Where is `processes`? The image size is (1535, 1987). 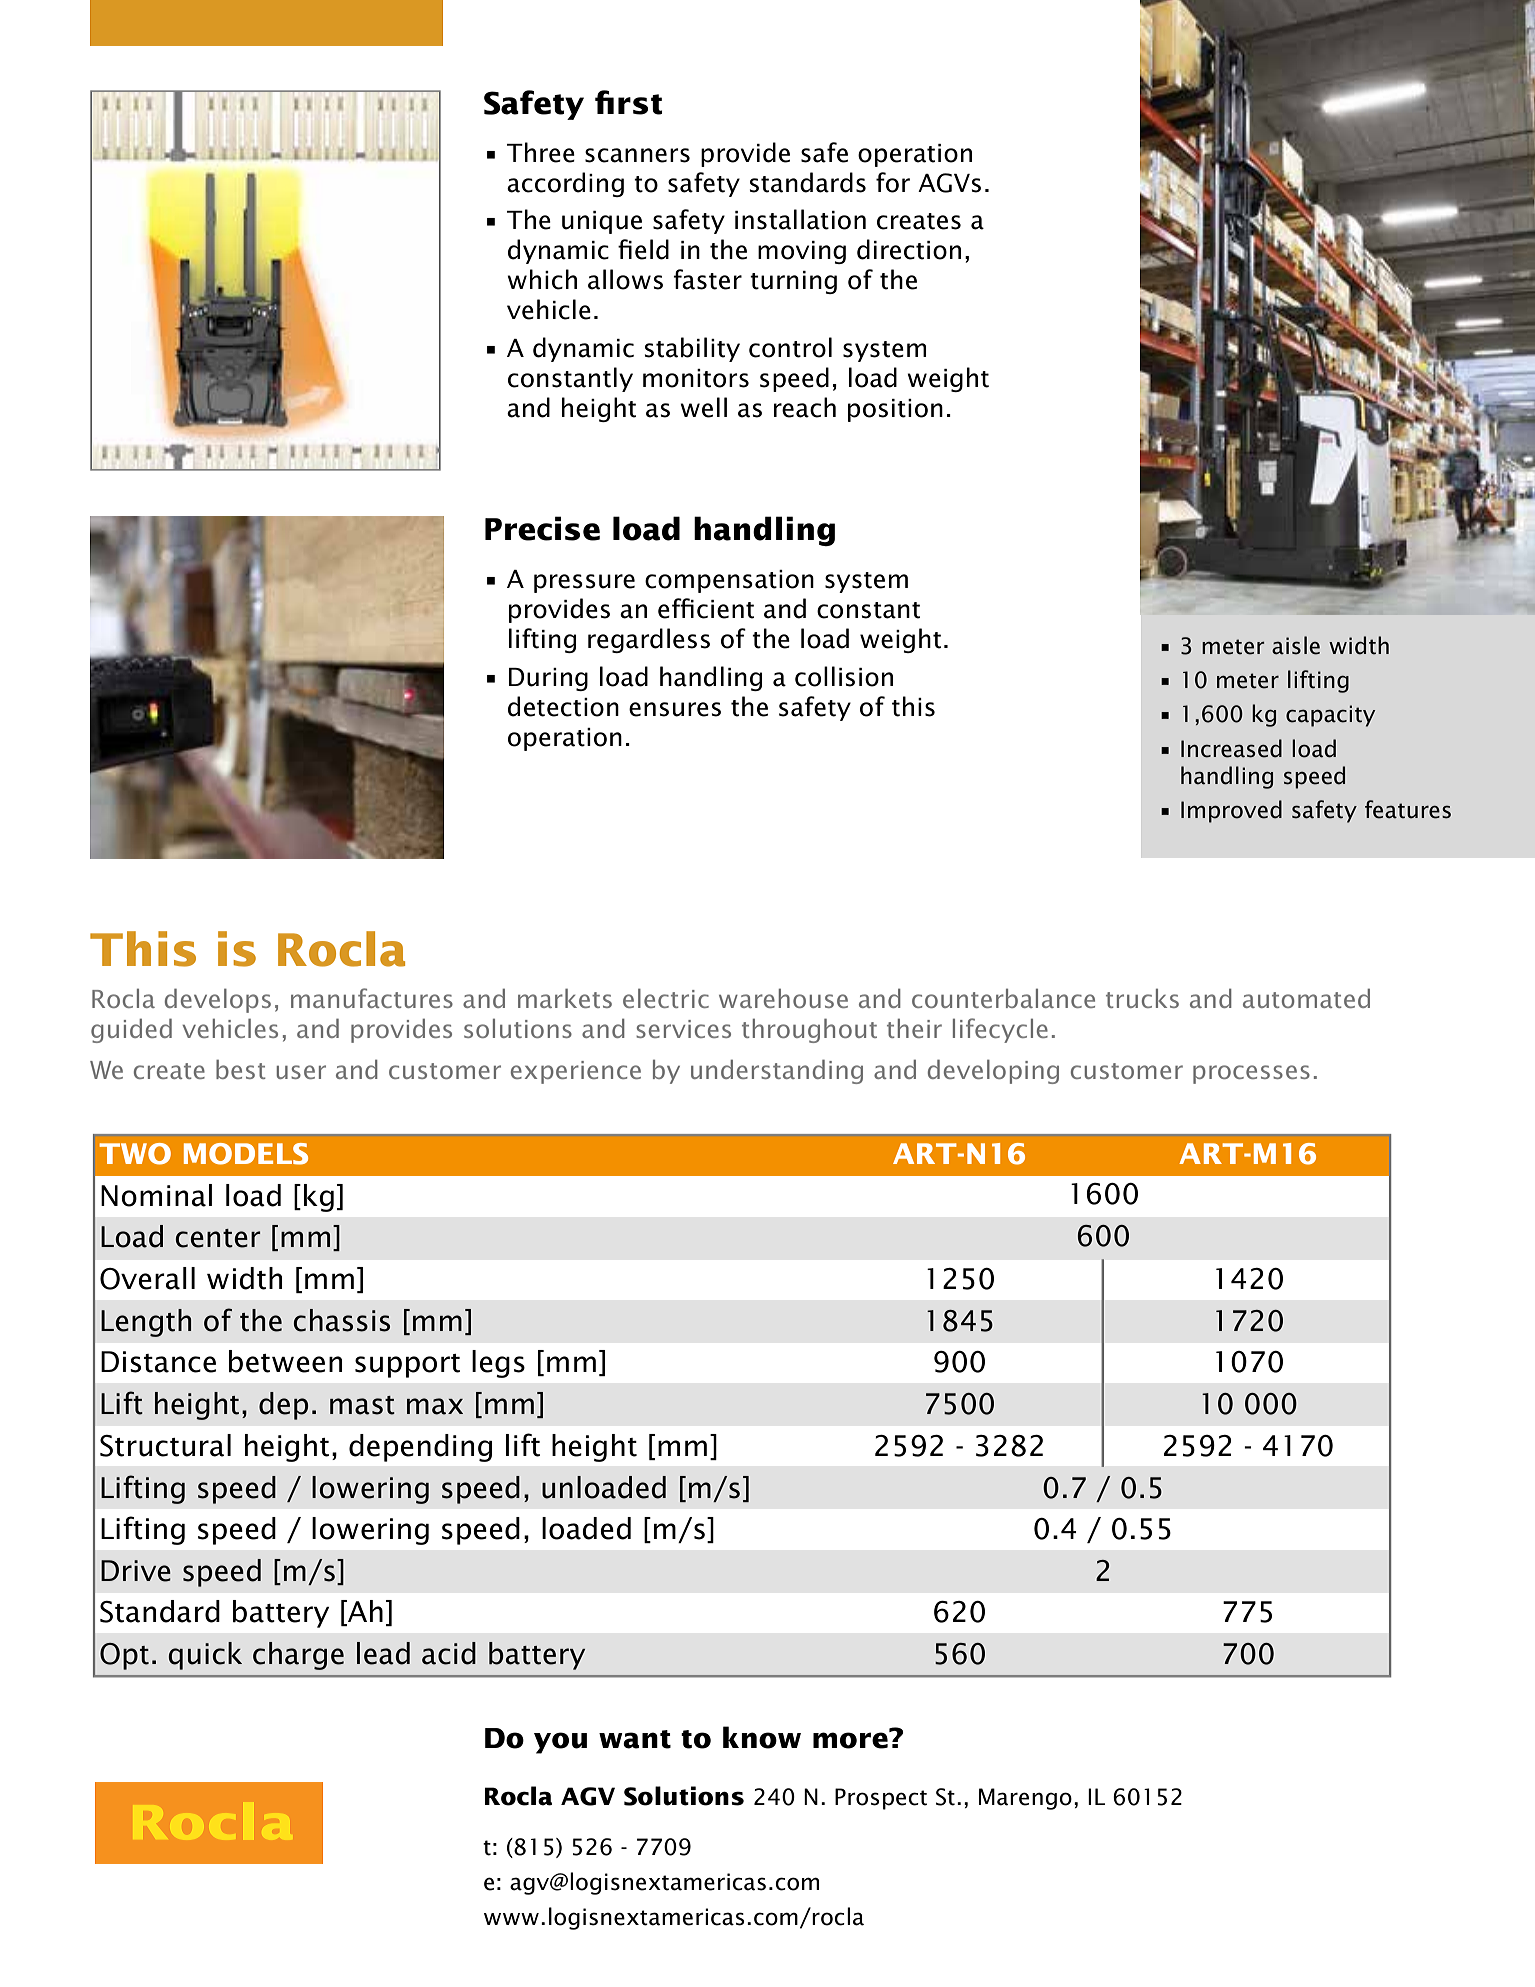
processes is located at coordinates (1251, 1074).
